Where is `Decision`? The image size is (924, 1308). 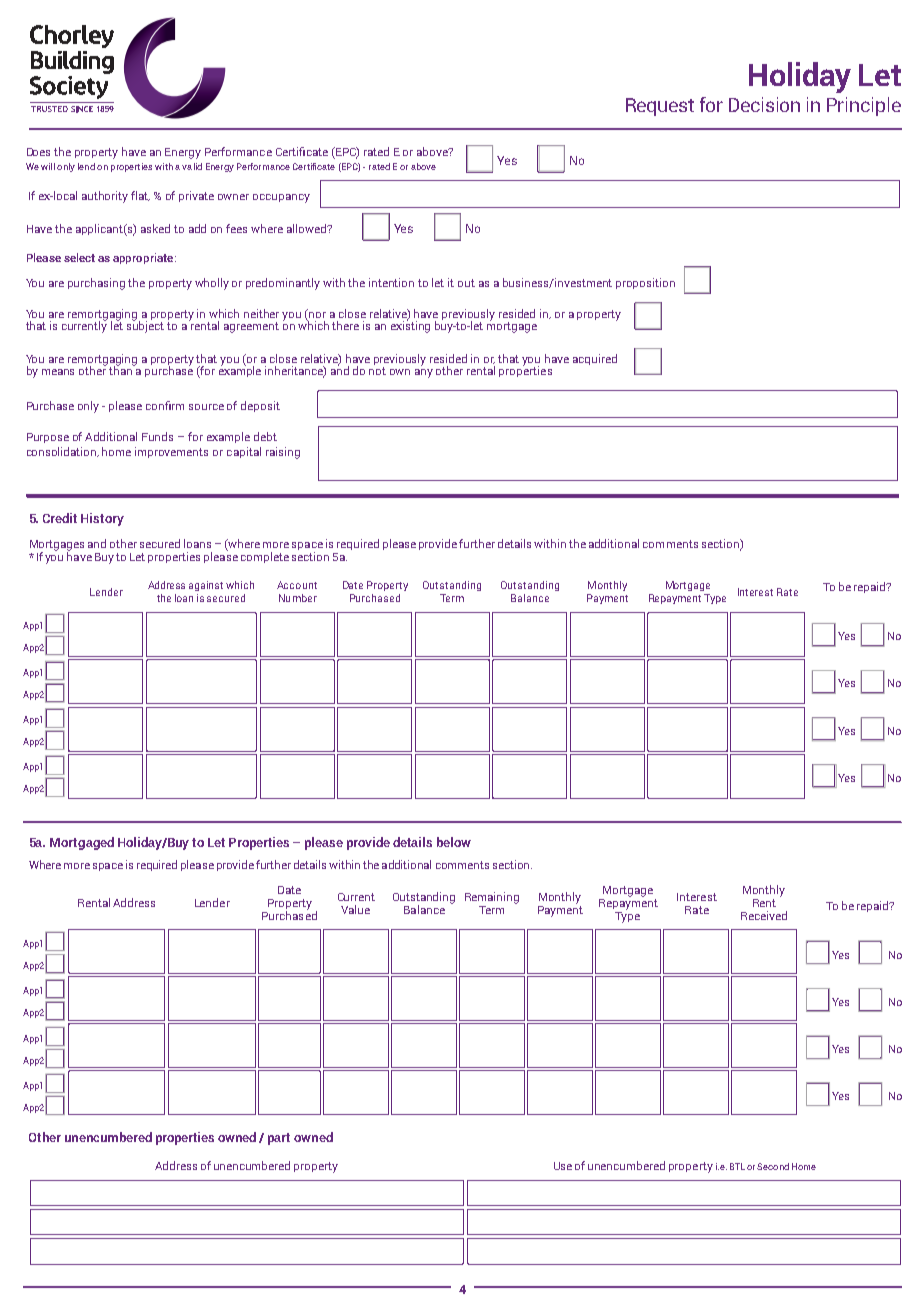 Decision is located at coordinates (764, 104).
